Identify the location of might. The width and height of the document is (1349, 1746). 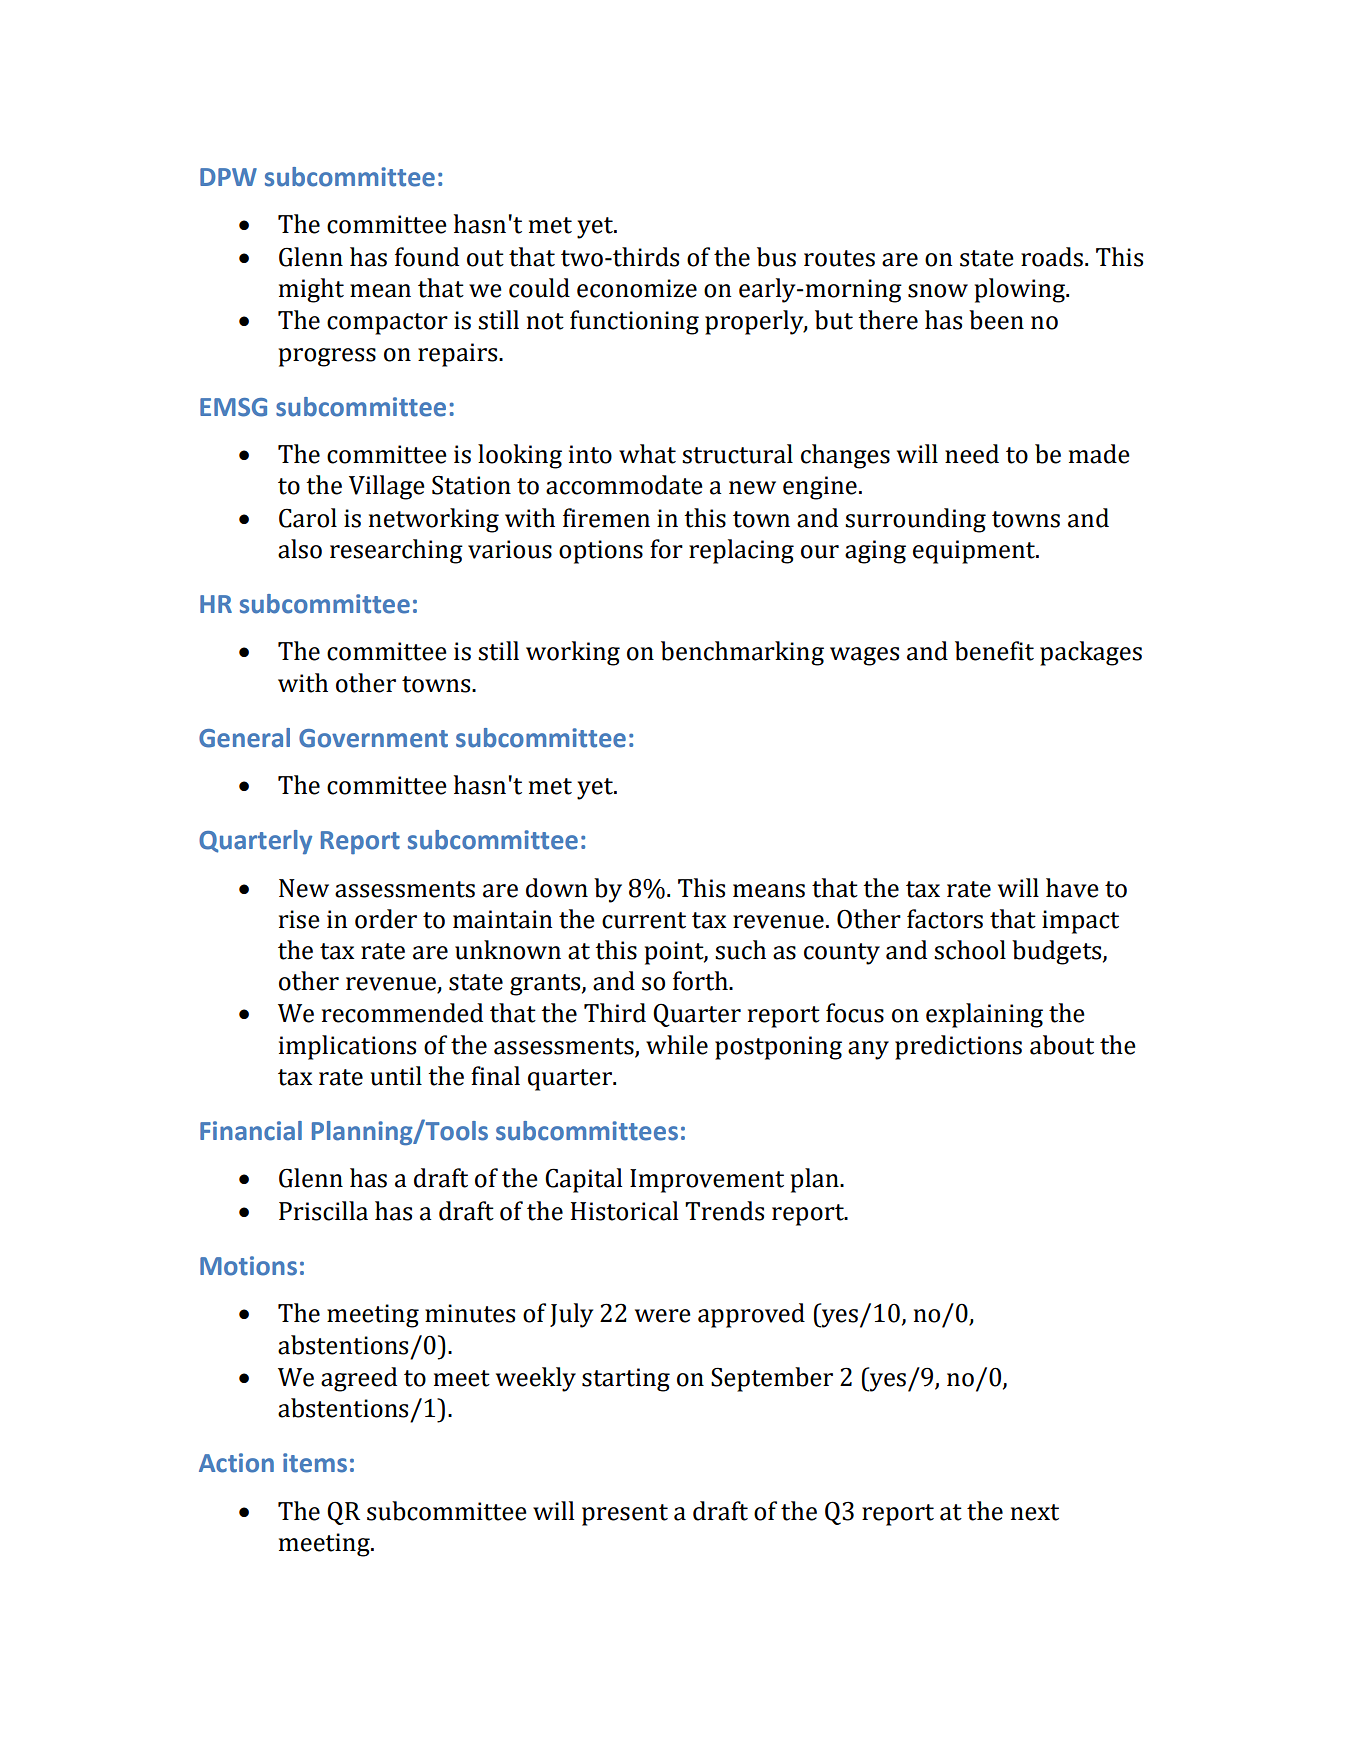
(311, 290).
